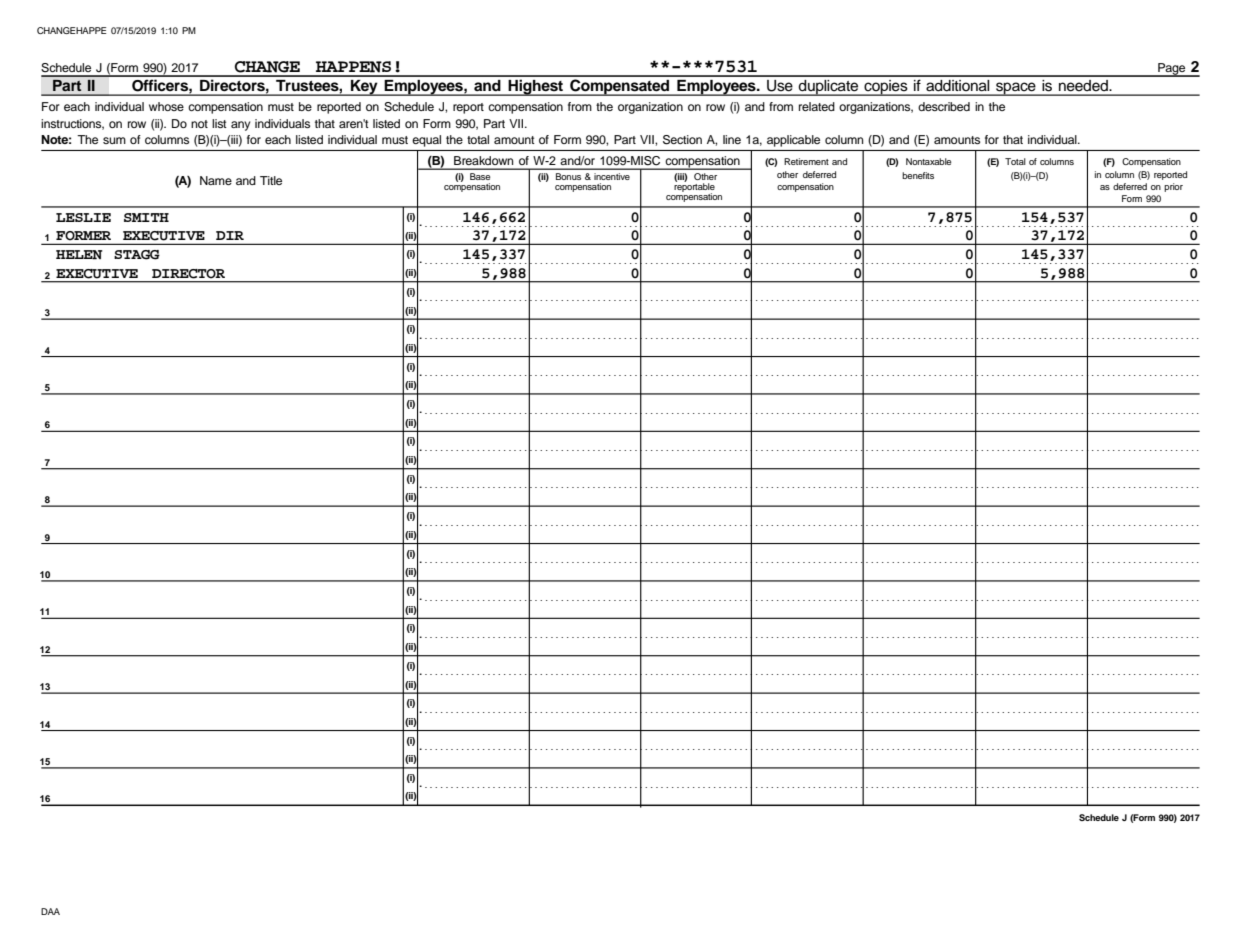  I want to click on DAA, so click(50, 911).
